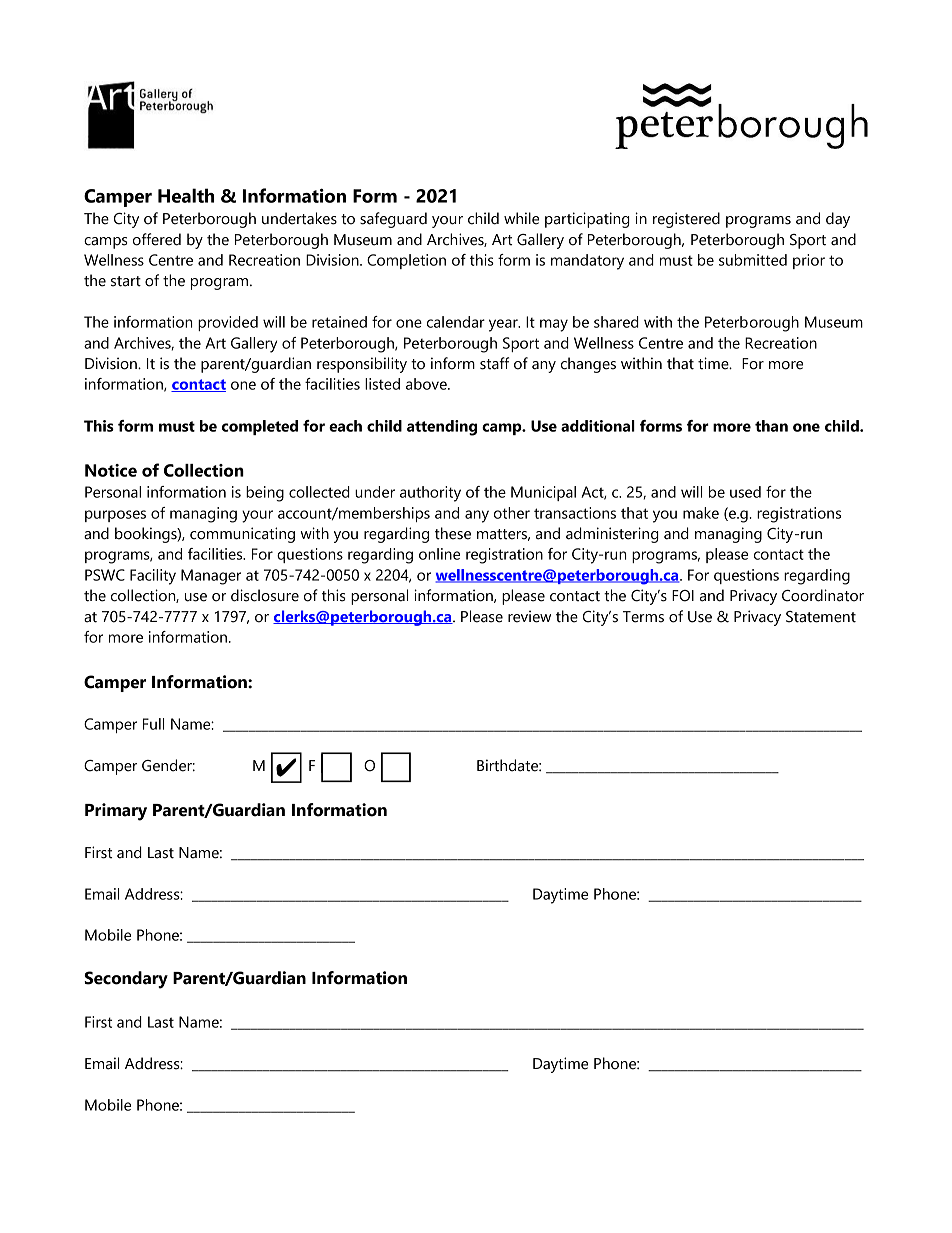 This screenshot has height=1233, width=952. Describe the element at coordinates (116, 812) in the screenshot. I see `Primary` at that location.
